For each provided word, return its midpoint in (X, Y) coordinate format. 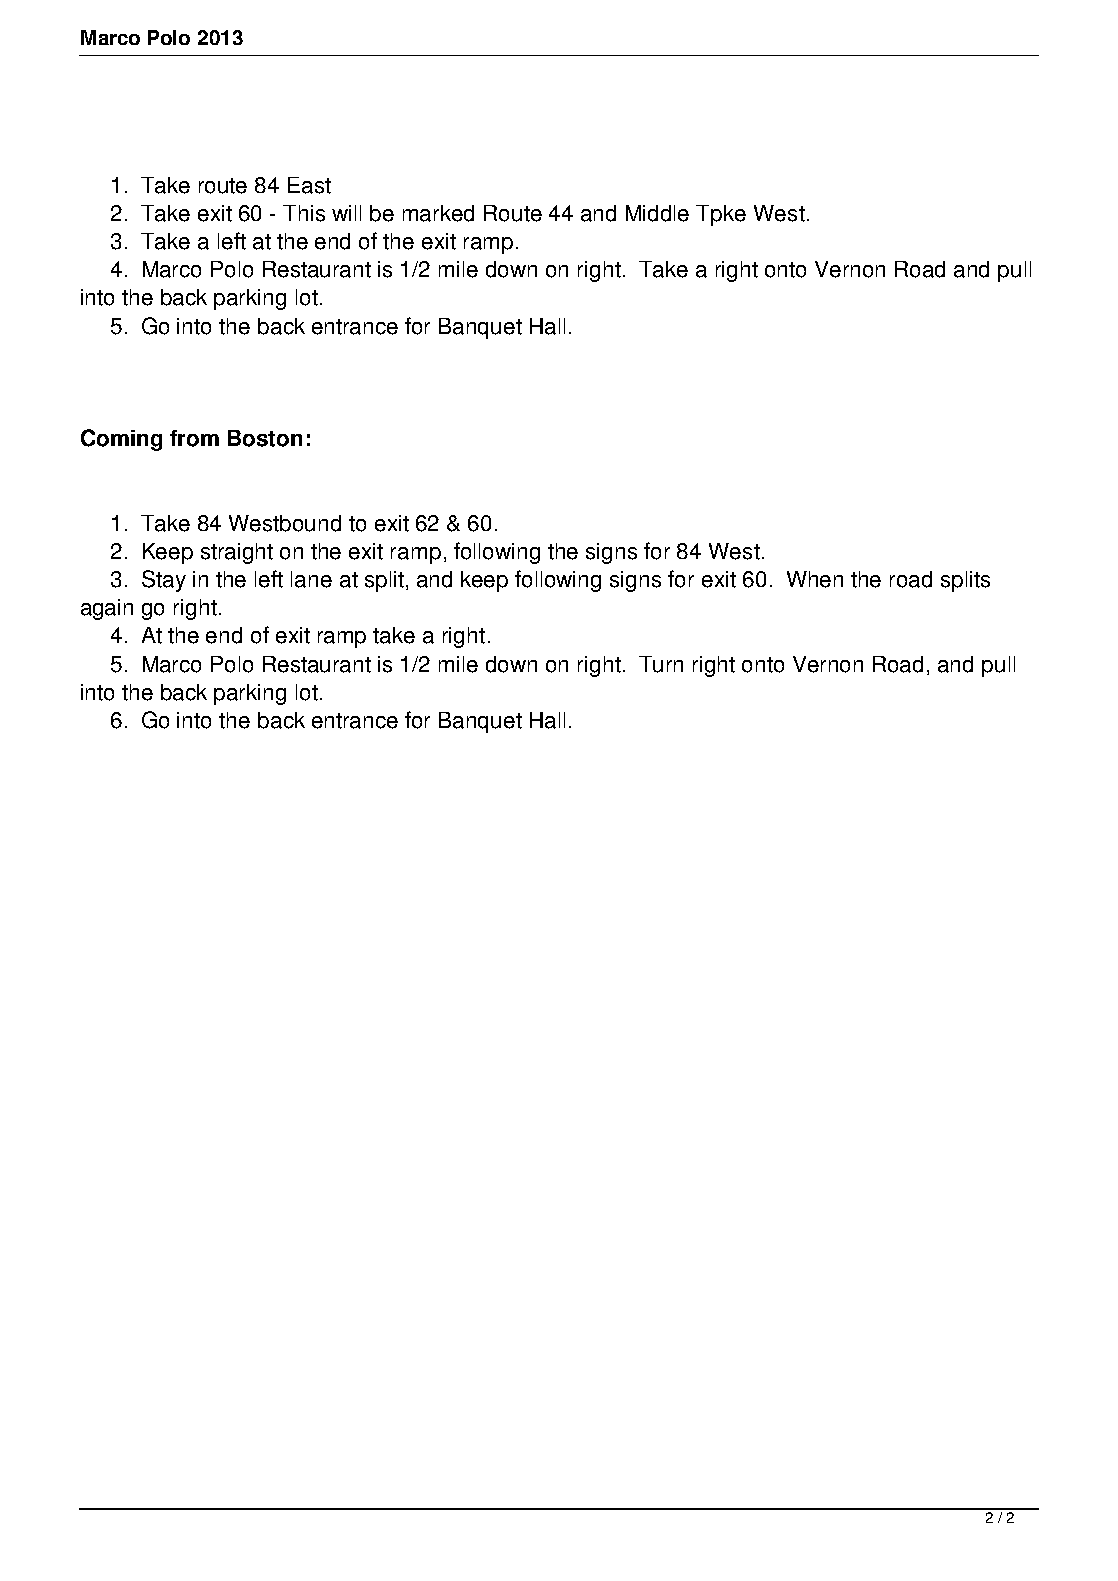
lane (311, 579)
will (346, 213)
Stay (164, 581)
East (309, 185)
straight (237, 553)
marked (438, 213)
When (815, 579)
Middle (657, 213)
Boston (265, 438)
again (107, 609)
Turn (661, 664)
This (304, 213)
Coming (121, 440)
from (194, 438)
